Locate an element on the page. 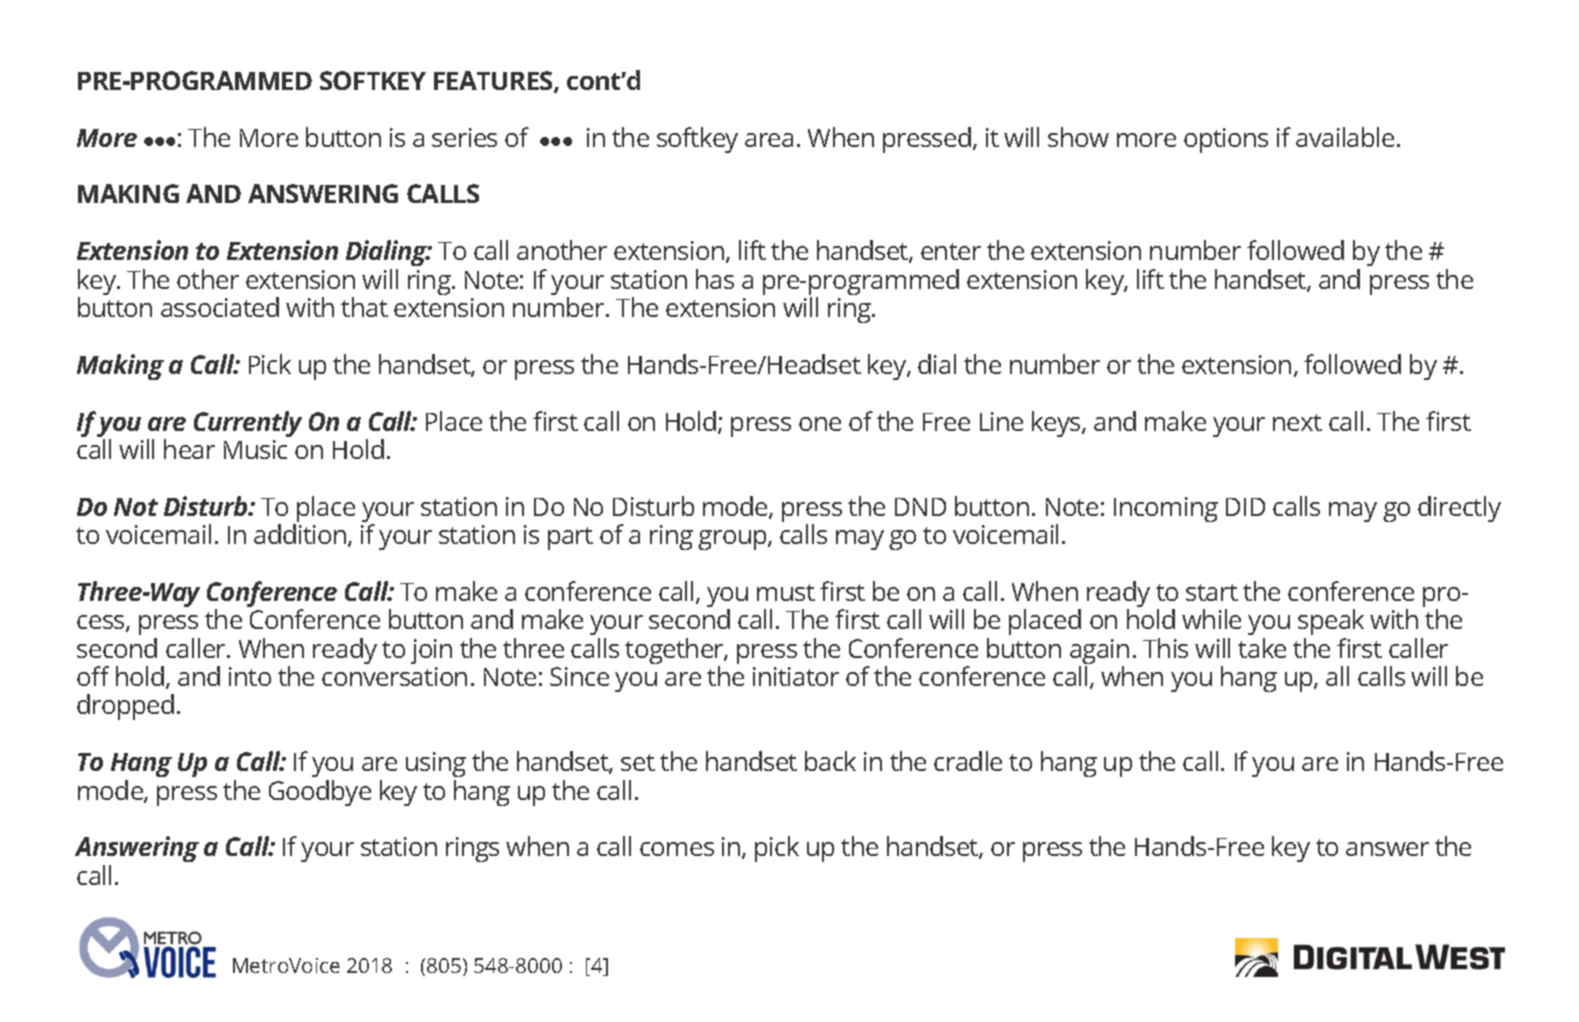 The height and width of the image is (1022, 1579). area is located at coordinates (769, 140).
